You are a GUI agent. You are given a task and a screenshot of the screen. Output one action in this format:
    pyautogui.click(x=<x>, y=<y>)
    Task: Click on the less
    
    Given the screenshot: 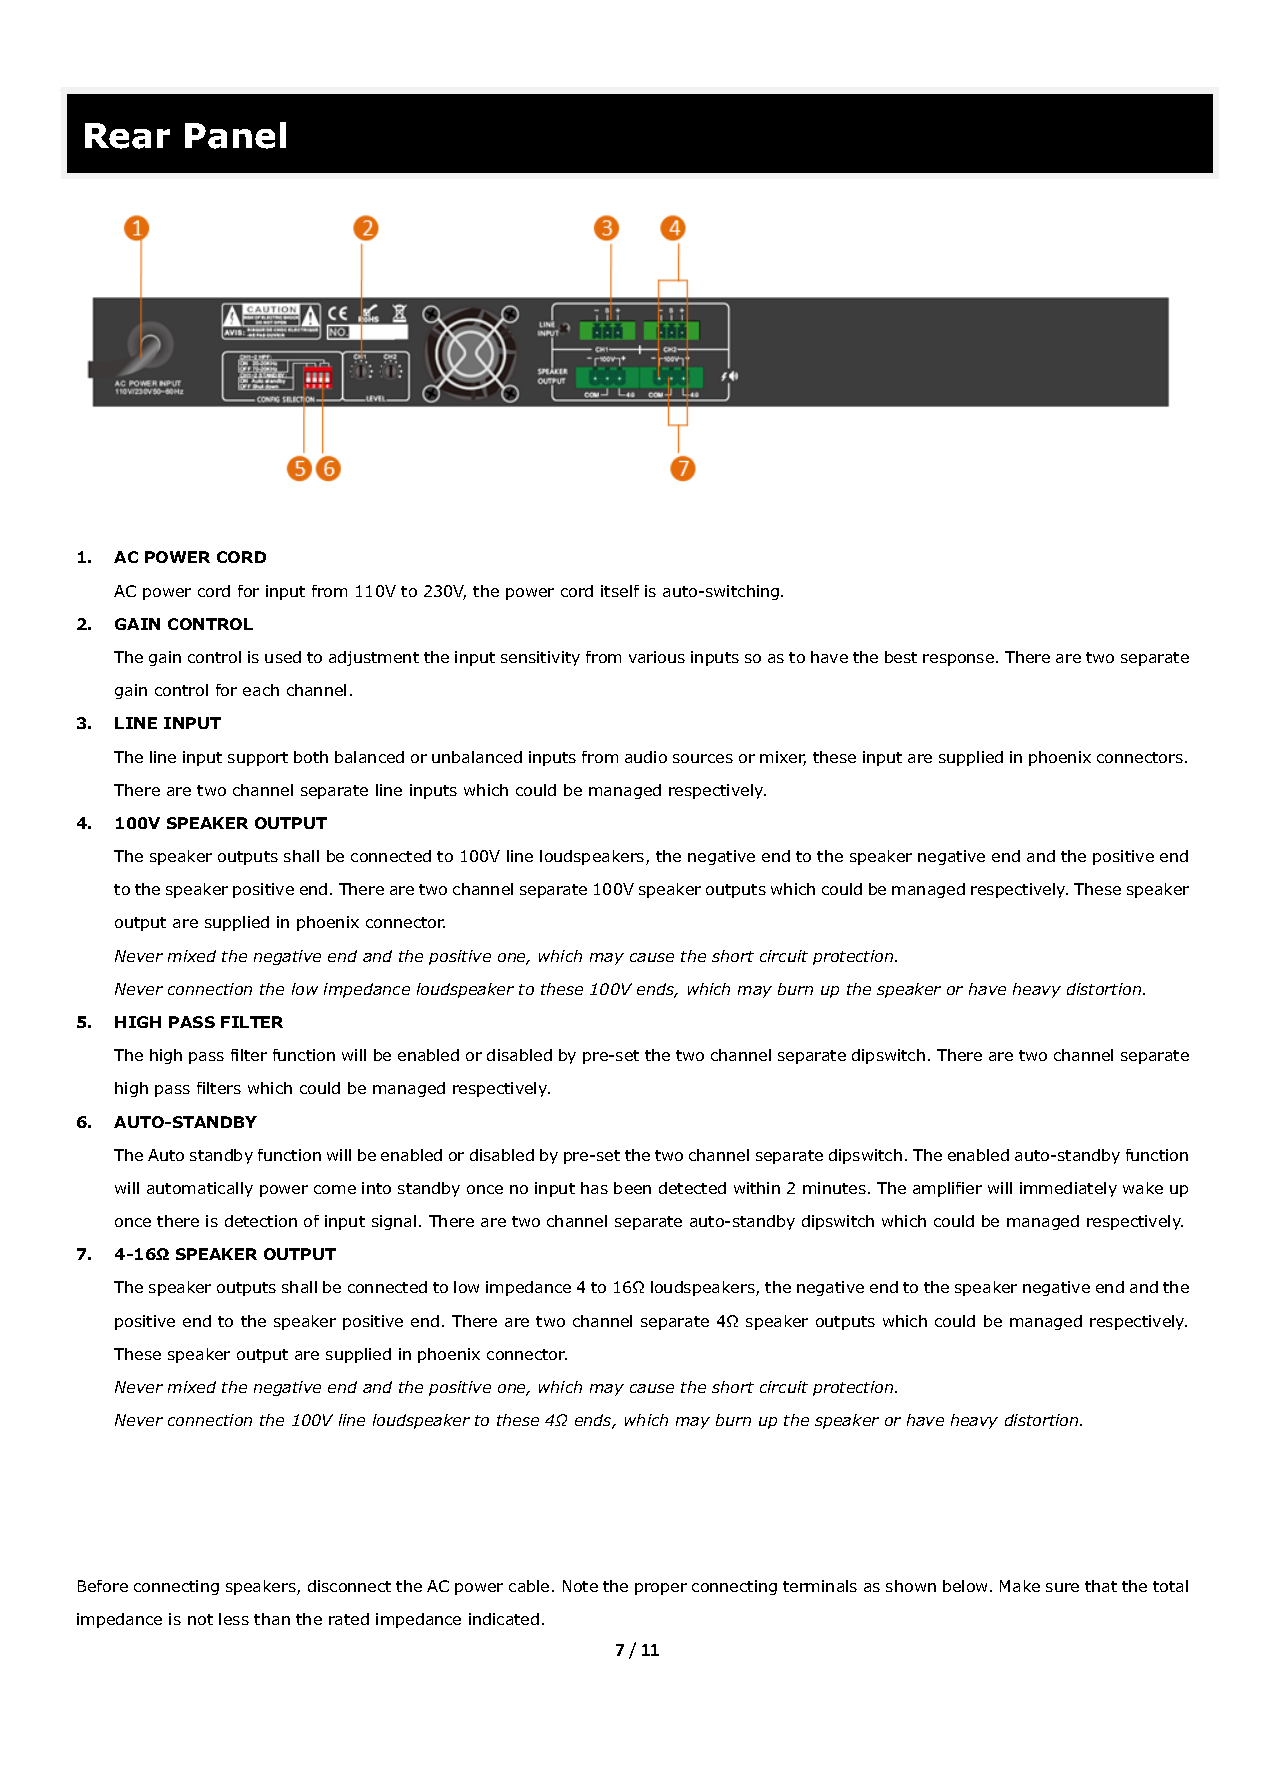 What is the action you would take?
    pyautogui.click(x=234, y=1619)
